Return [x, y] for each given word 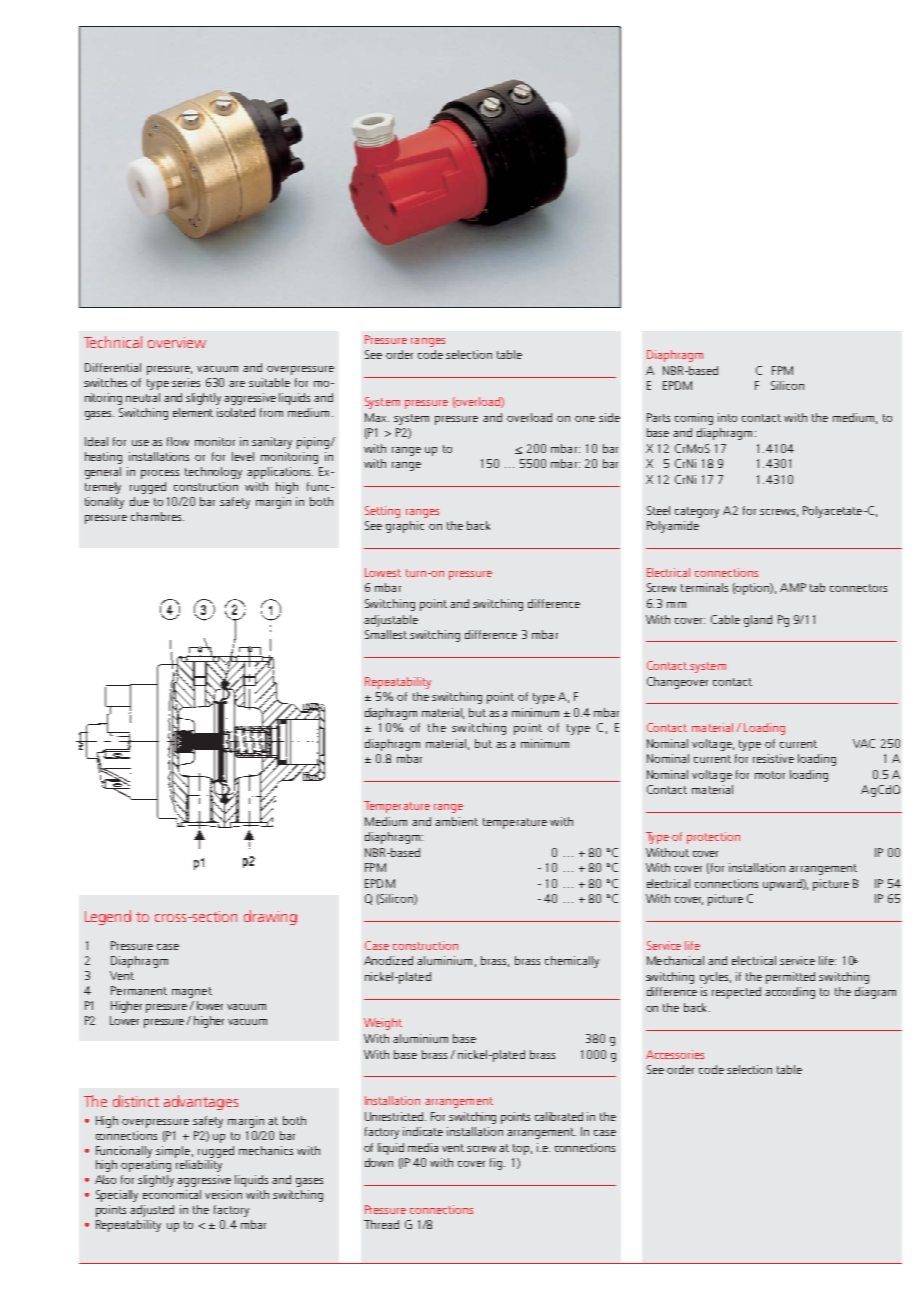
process [160, 474]
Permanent [139, 990]
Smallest [386, 634]
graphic [405, 527]
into [727, 417]
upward [783, 885]
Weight [383, 1024]
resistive [773, 758]
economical [172, 1194]
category [697, 512]
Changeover [677, 683]
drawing [270, 917]
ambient [456, 821]
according [790, 993]
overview [177, 342]
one [585, 419]
